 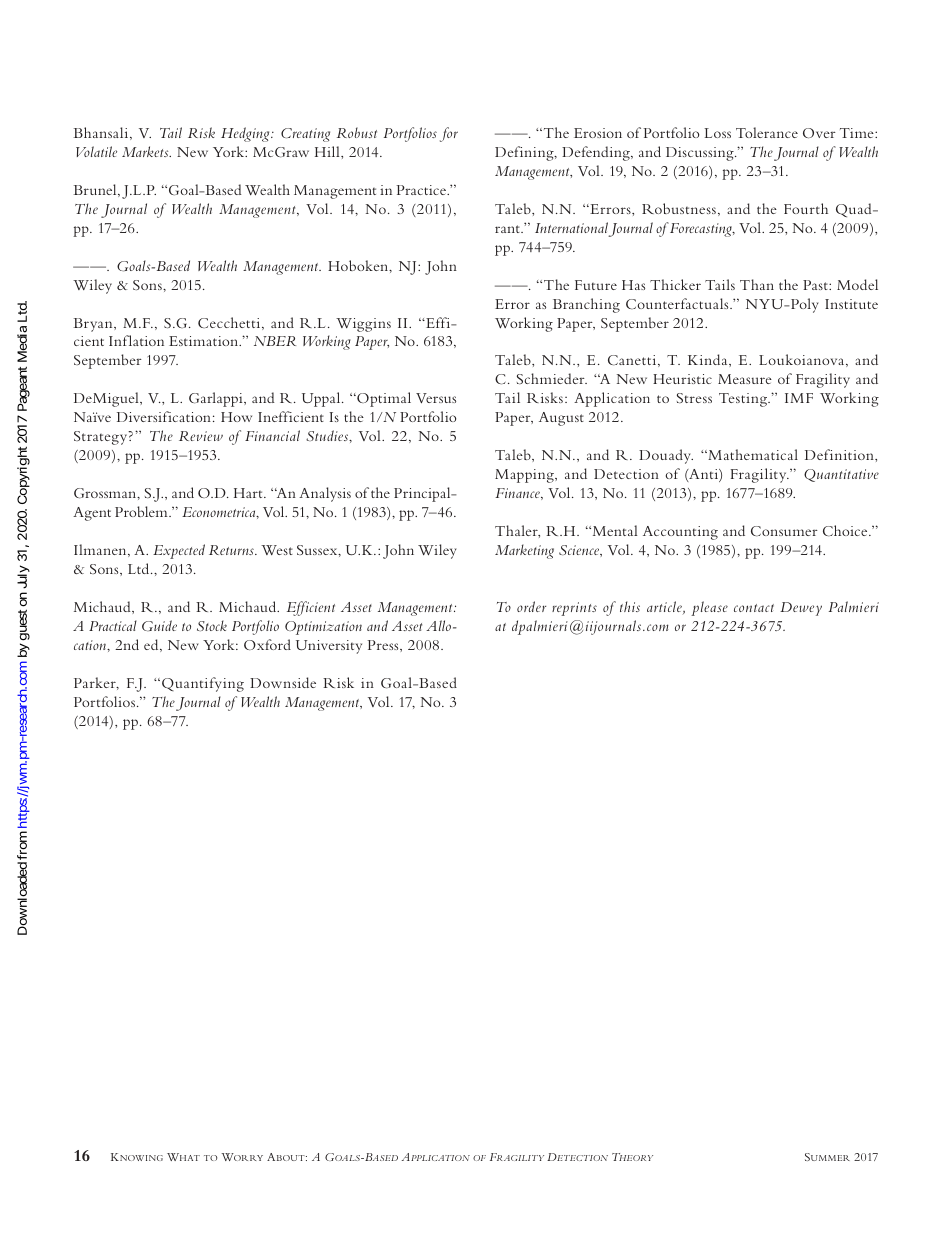 What do you see at coordinates (384, 645) in the screenshot?
I see `Press` at bounding box center [384, 645].
